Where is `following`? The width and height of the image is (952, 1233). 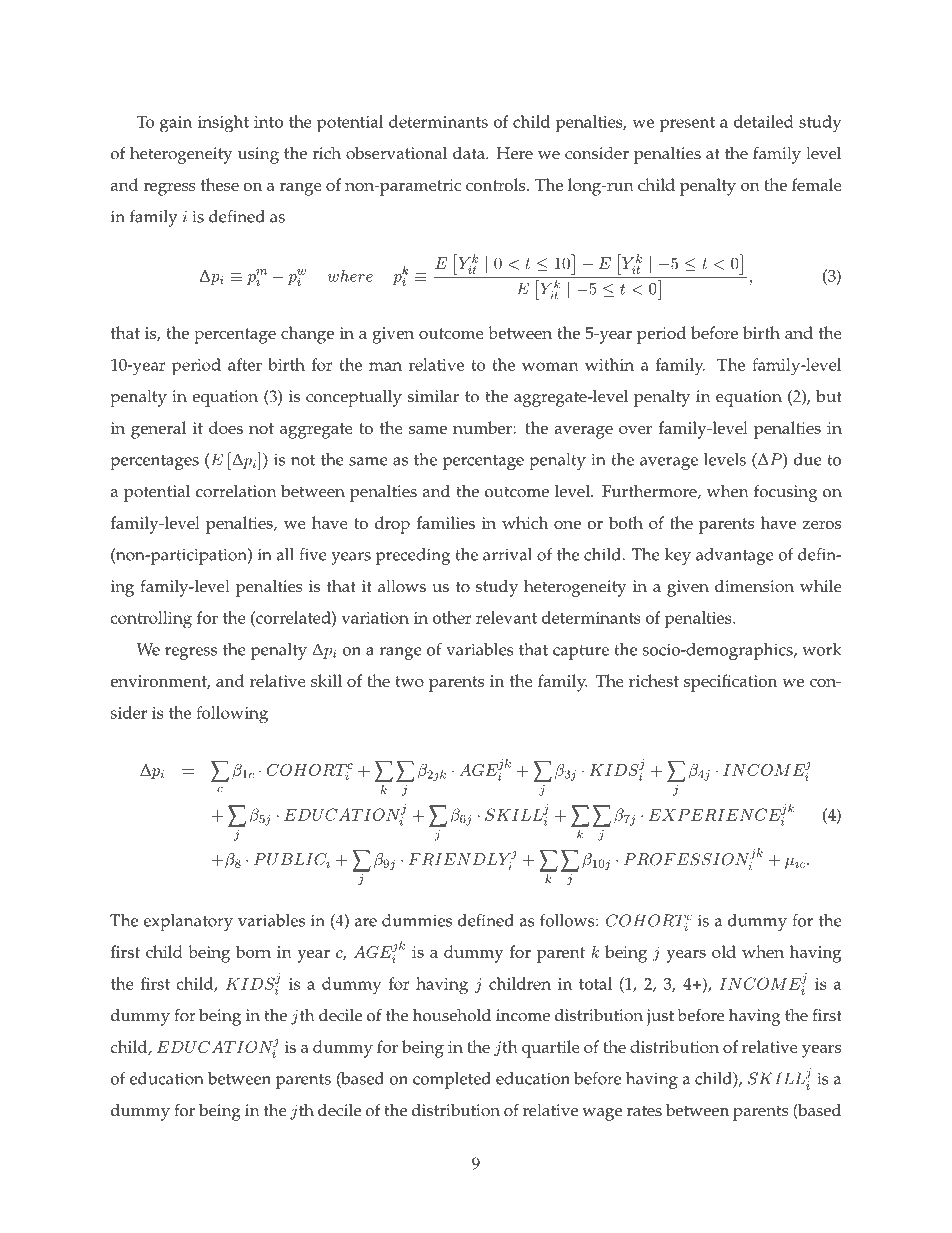 following is located at coordinates (232, 715).
